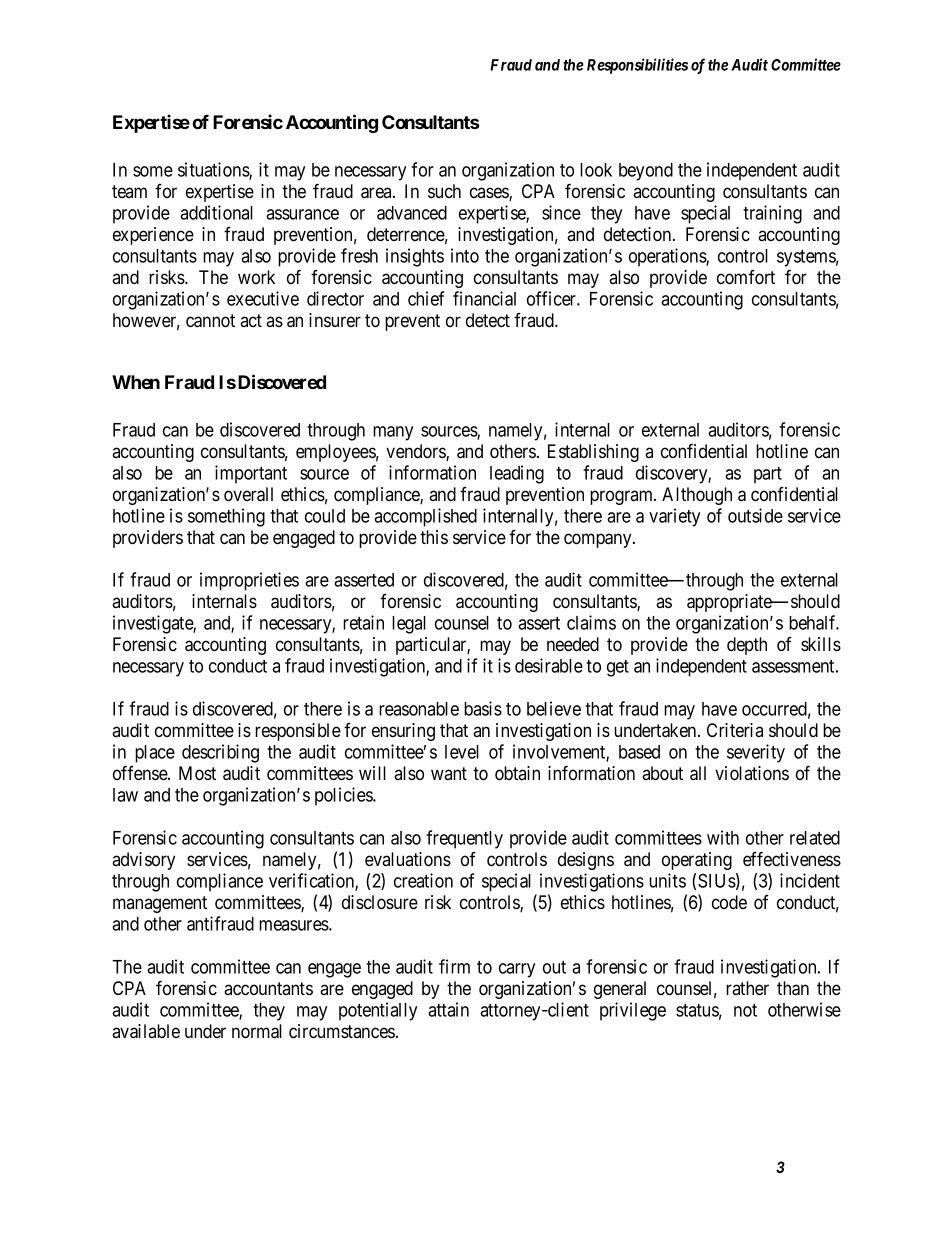  What do you see at coordinates (697, 496) in the screenshot?
I see `Although` at bounding box center [697, 496].
